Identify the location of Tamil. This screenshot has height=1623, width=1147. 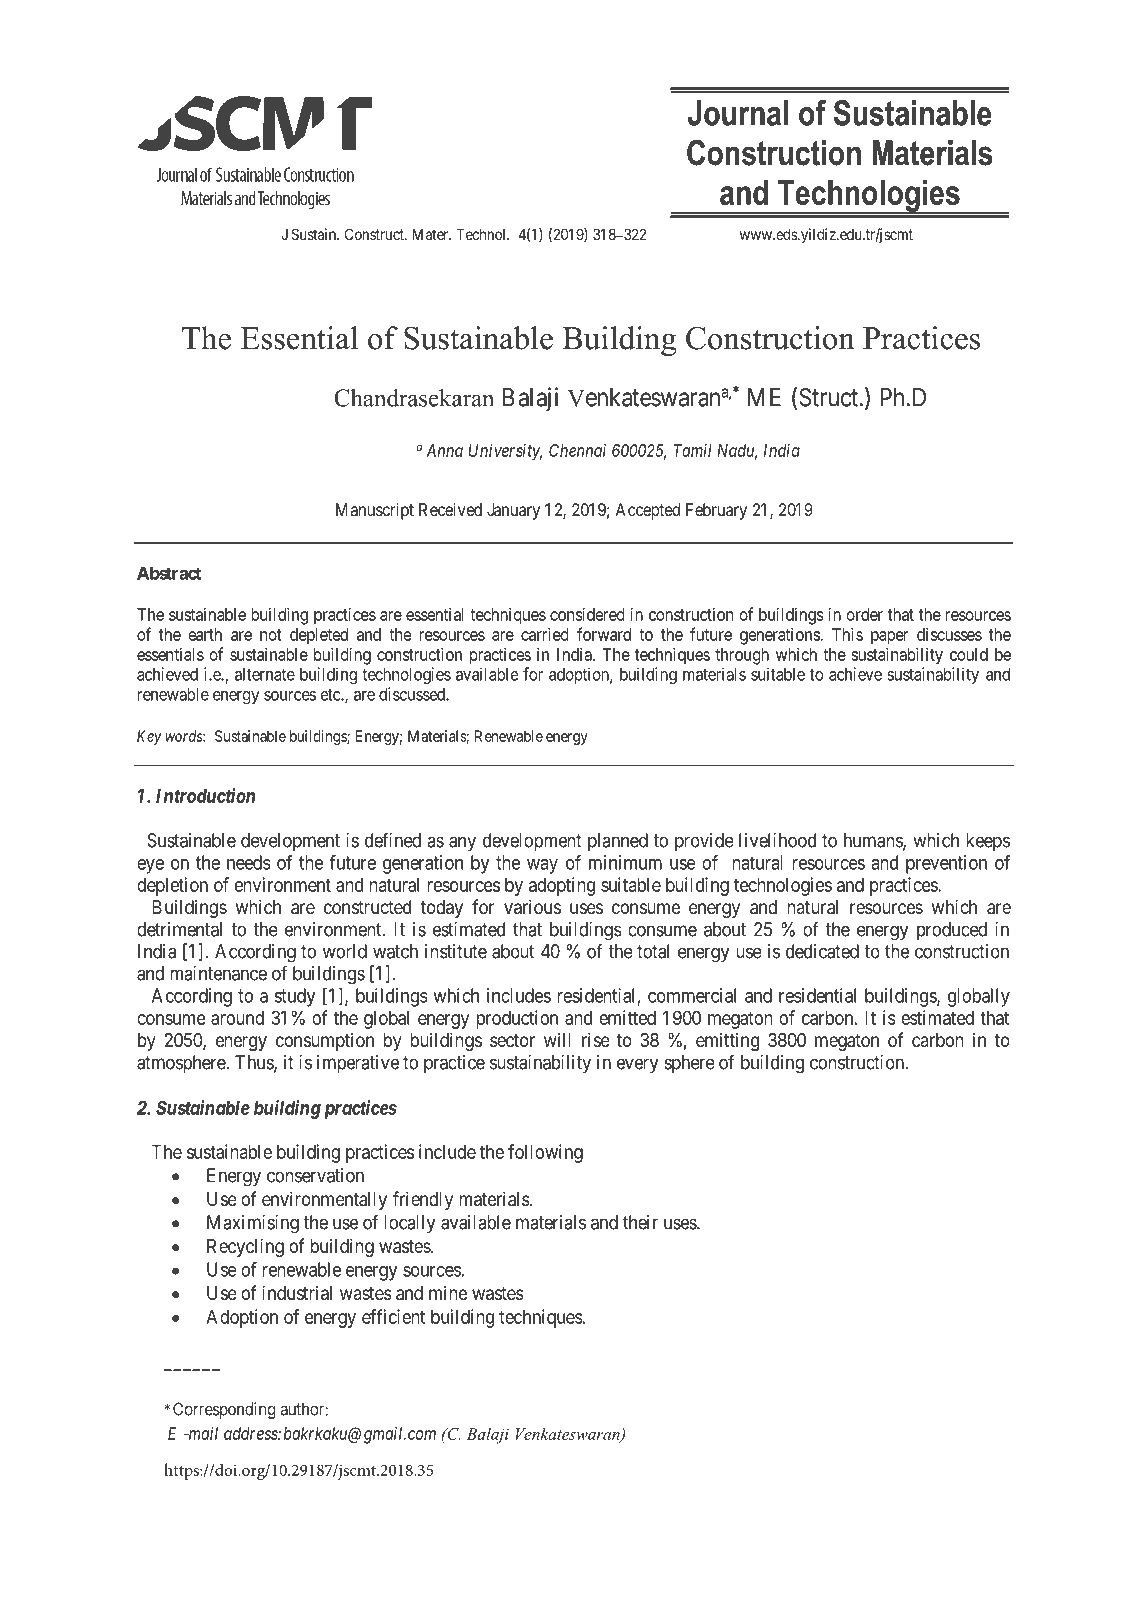
(693, 450).
